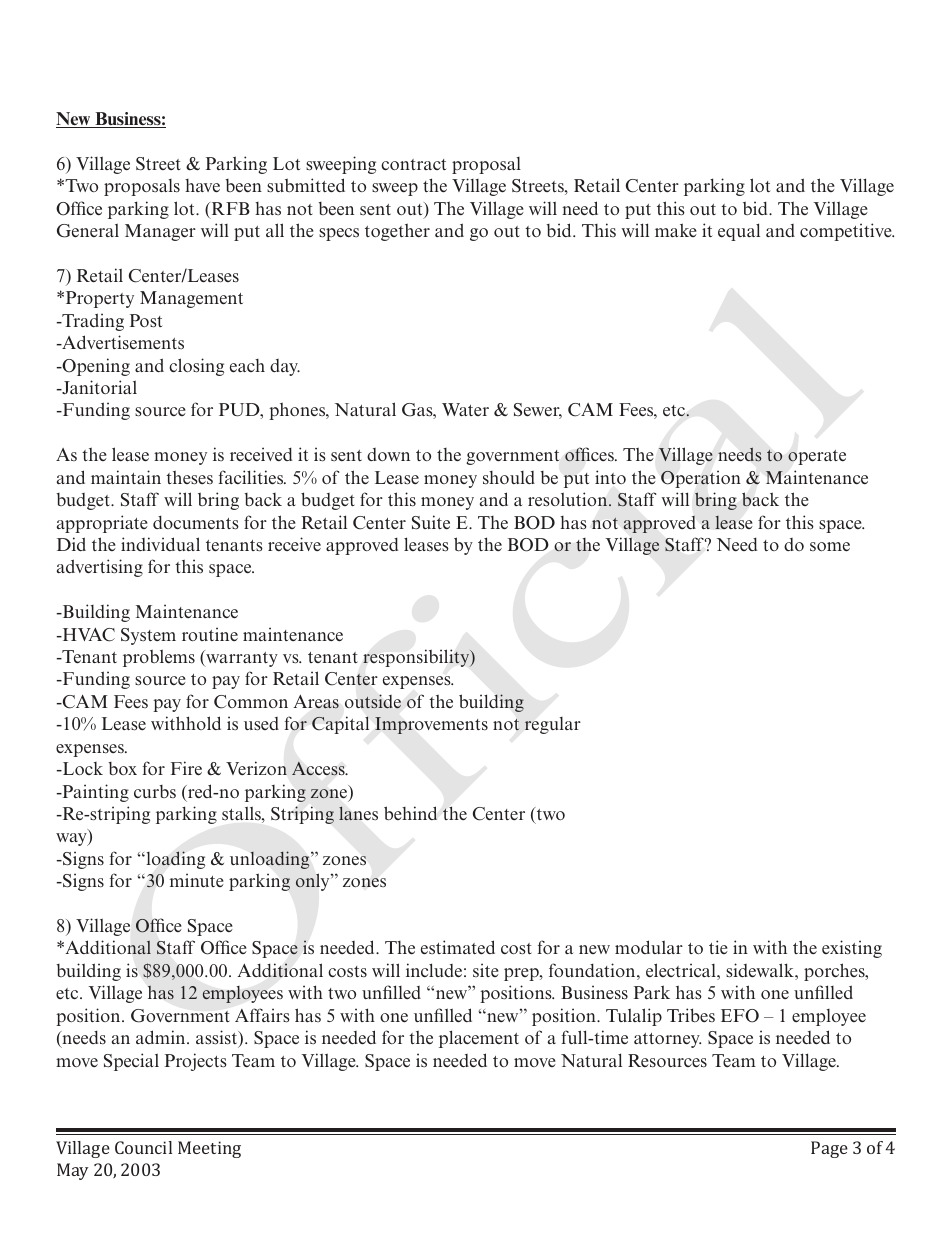  What do you see at coordinates (431, 725) in the screenshot?
I see `Improvements` at bounding box center [431, 725].
